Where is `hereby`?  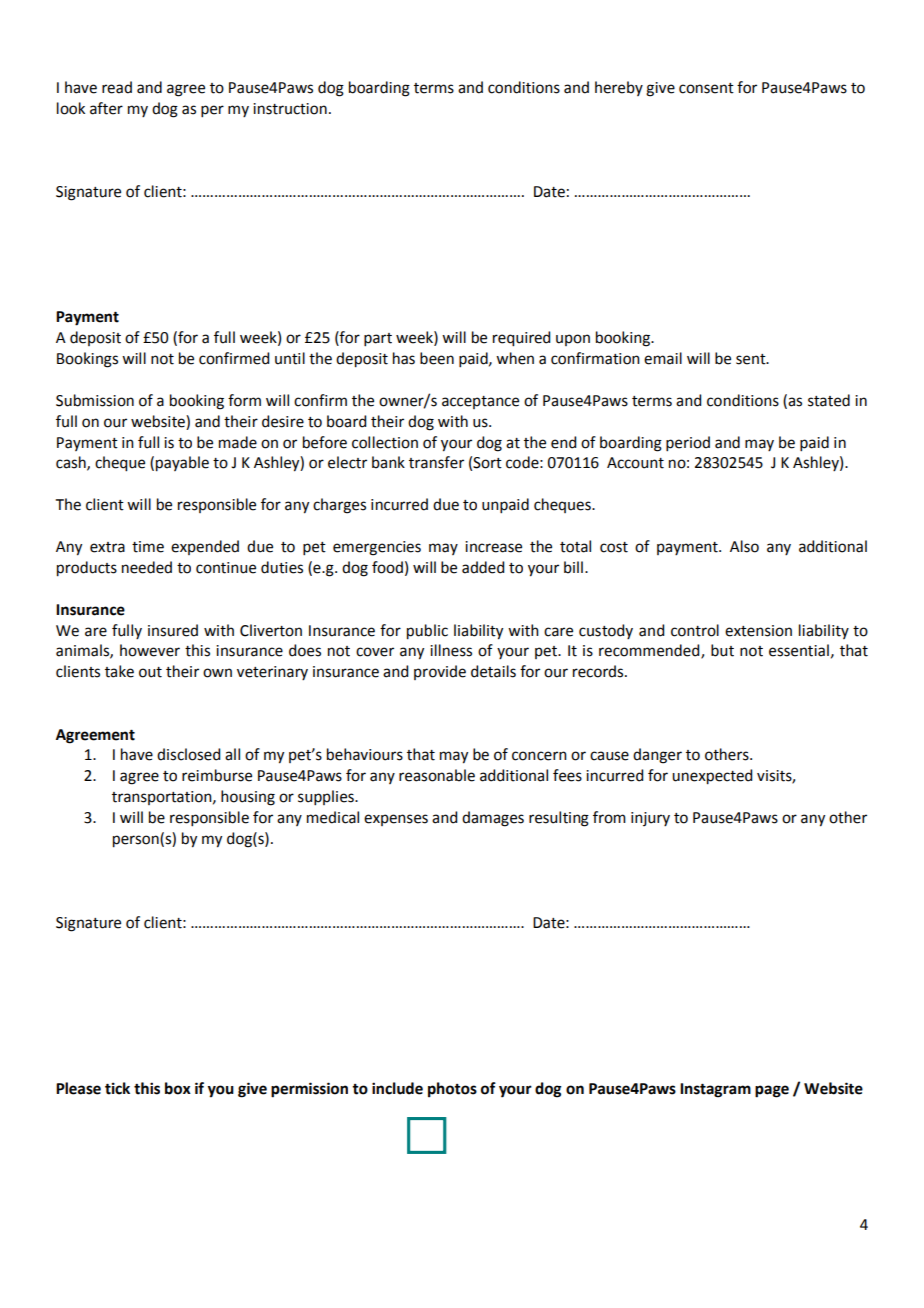 hereby is located at coordinates (619, 88).
